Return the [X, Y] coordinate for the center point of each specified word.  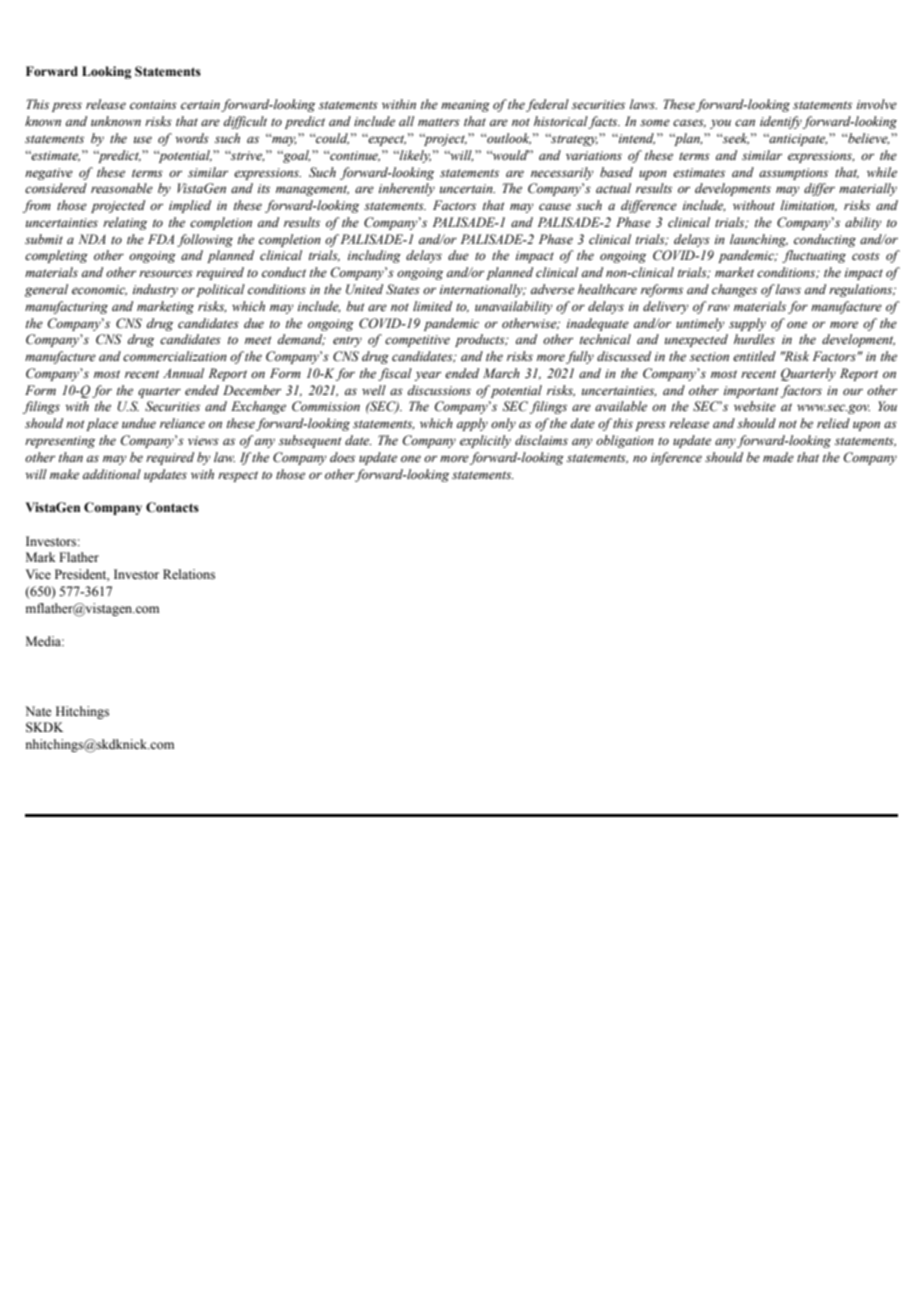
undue [139, 423]
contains [153, 104]
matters [439, 122]
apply [472, 424]
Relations [189, 574]
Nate [38, 711]
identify [781, 122]
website [755, 406]
